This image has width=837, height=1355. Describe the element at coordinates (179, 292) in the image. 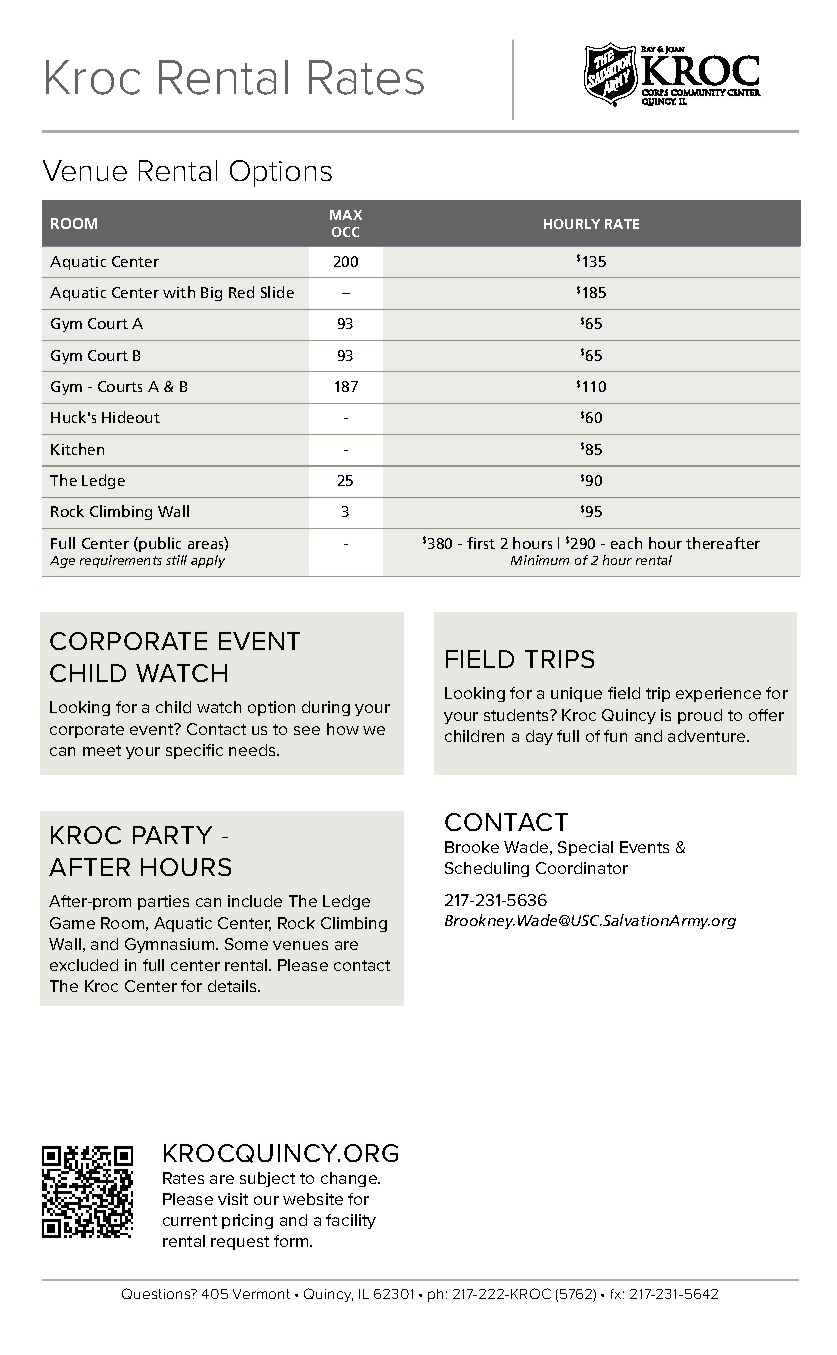

I see `with` at that location.
